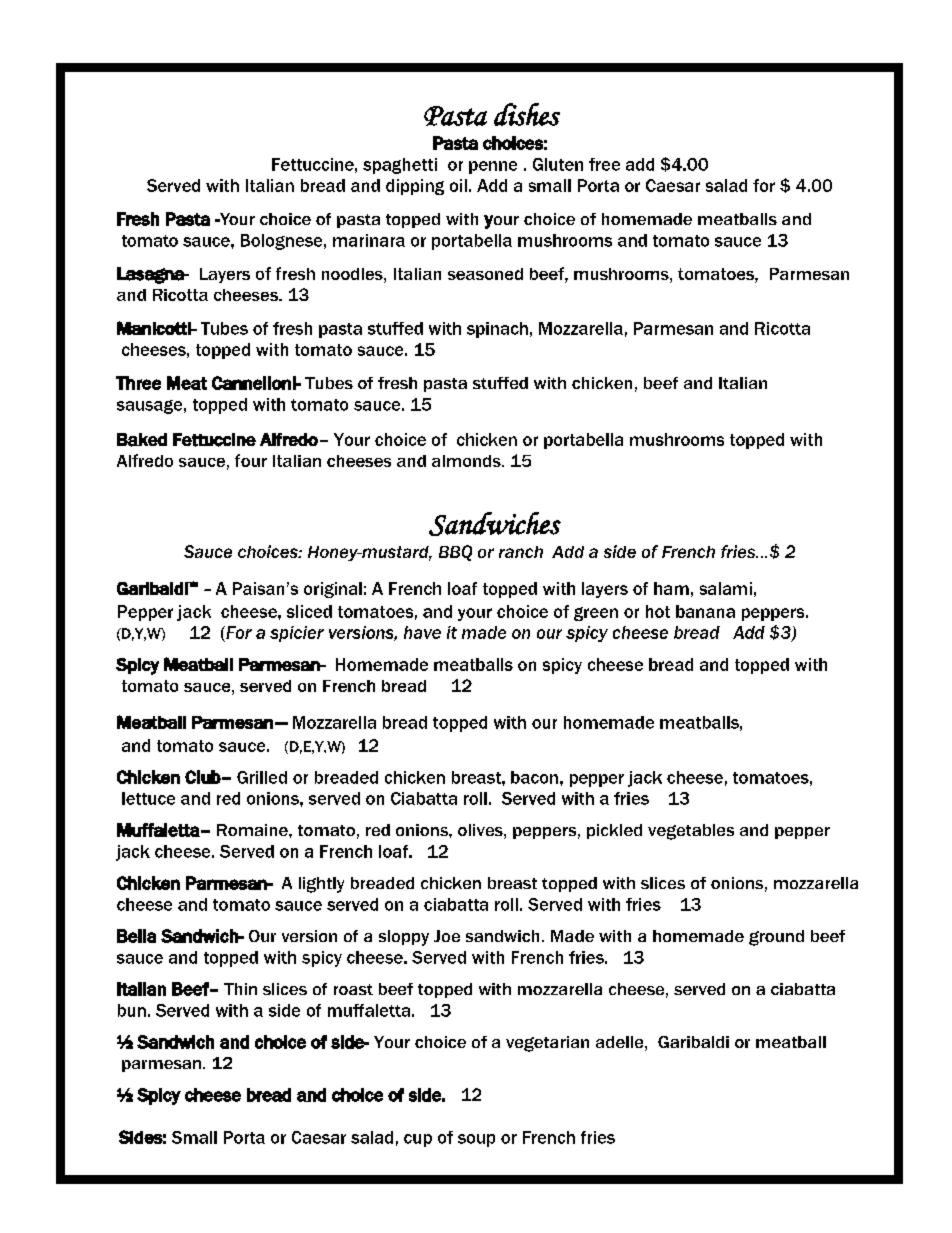  I want to click on salami, so click(726, 588).
